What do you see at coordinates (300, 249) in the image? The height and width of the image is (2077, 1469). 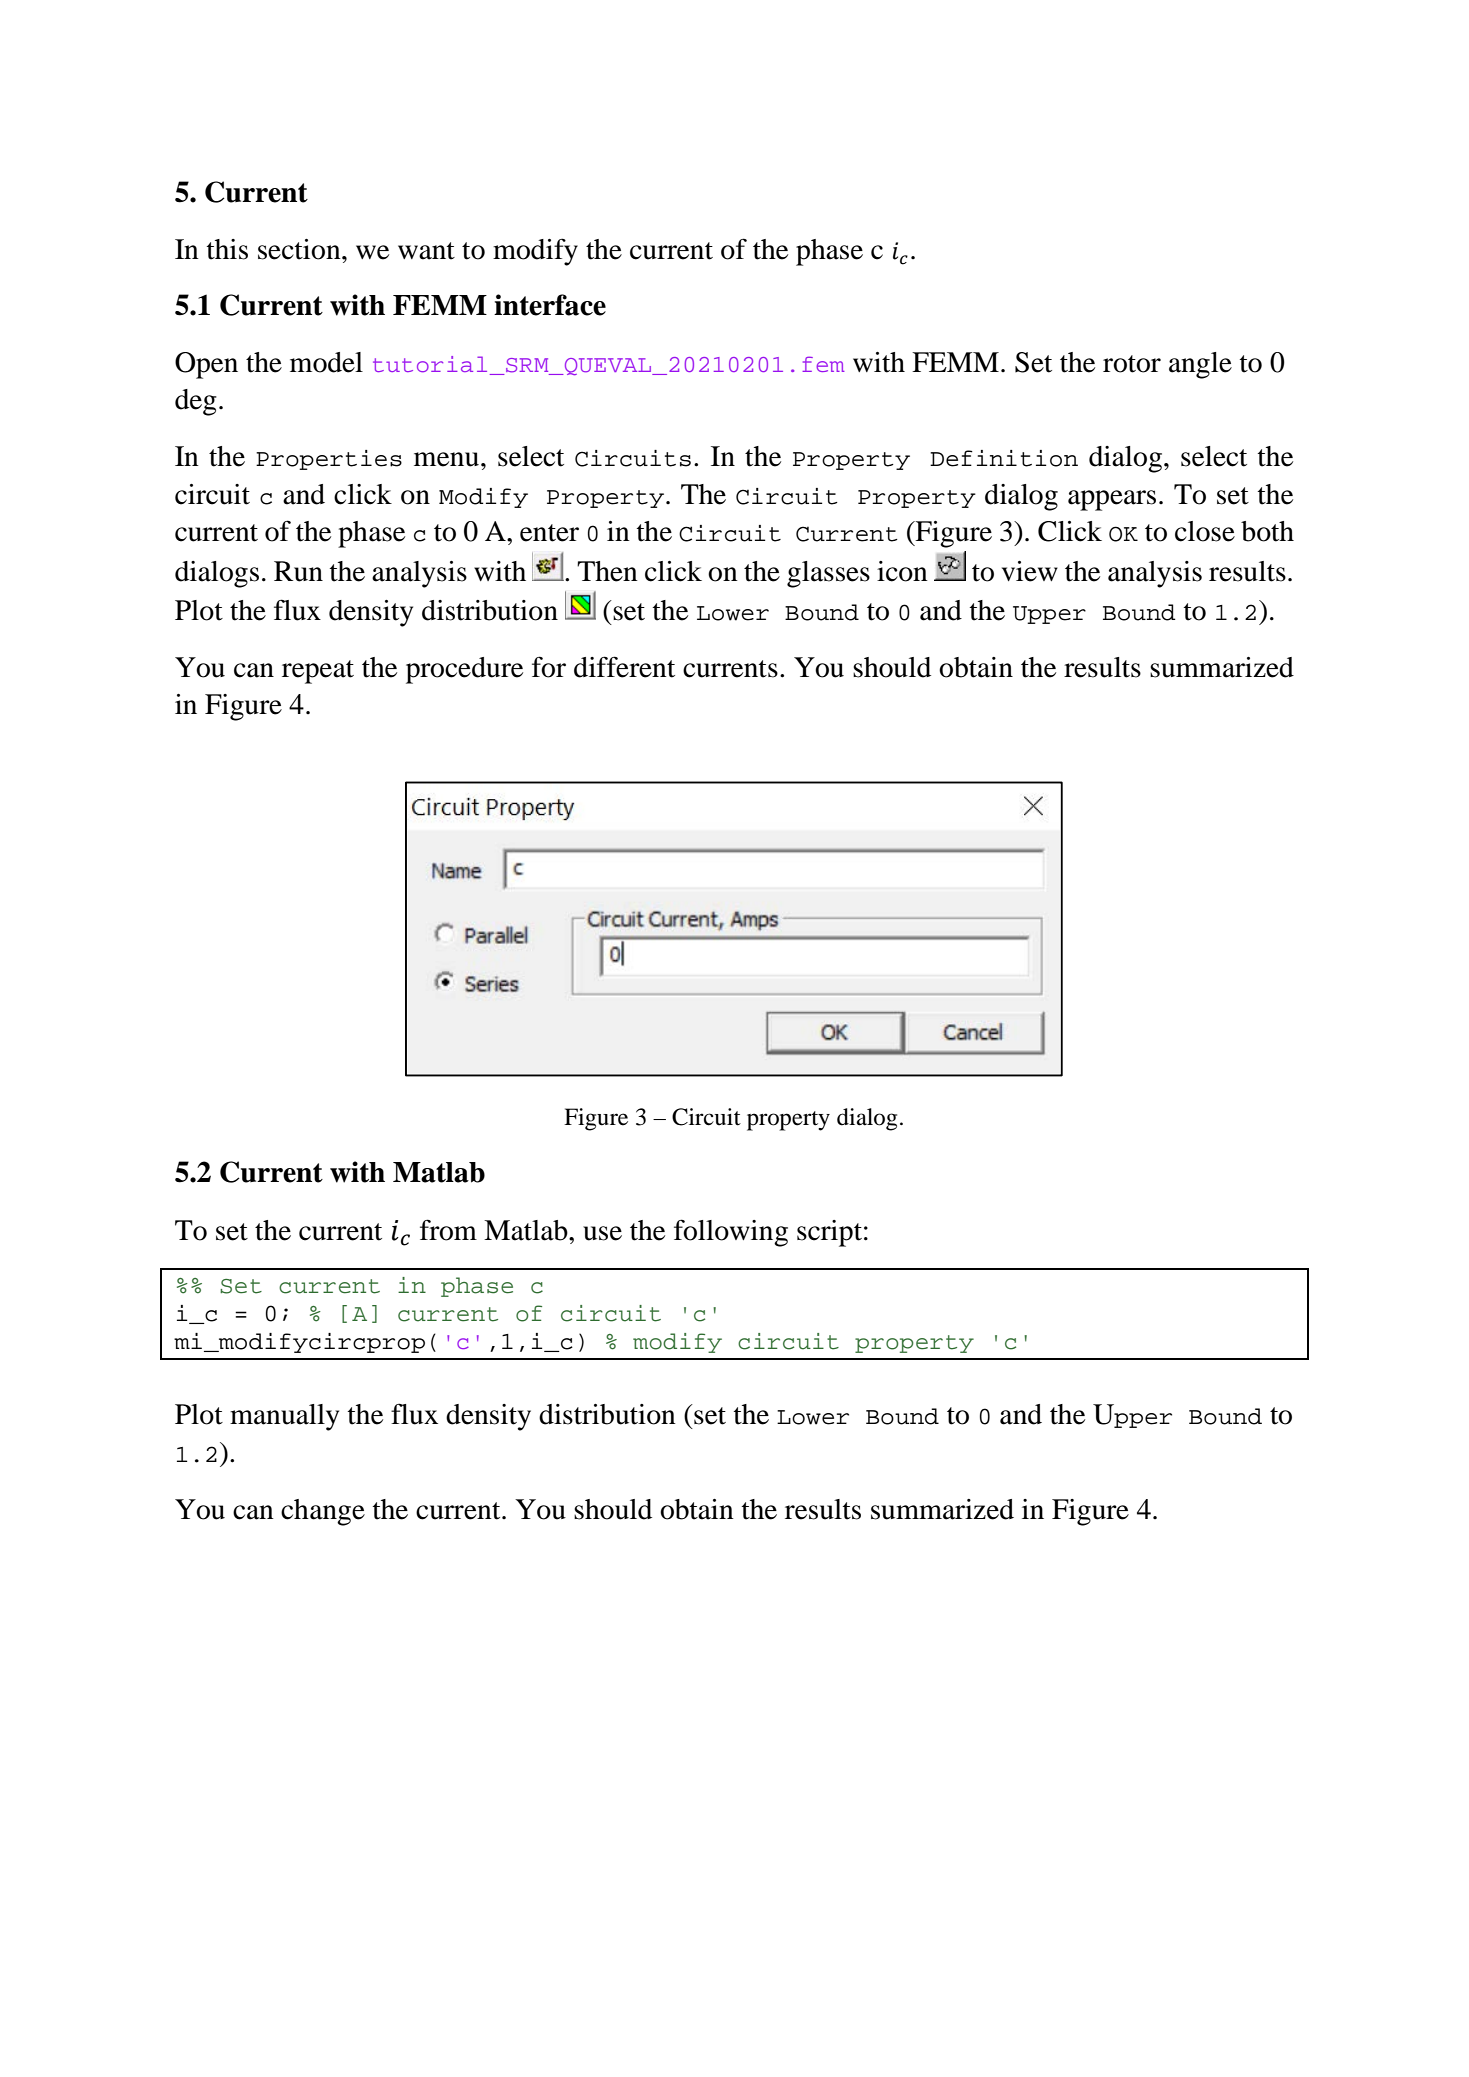 I see `section` at bounding box center [300, 249].
